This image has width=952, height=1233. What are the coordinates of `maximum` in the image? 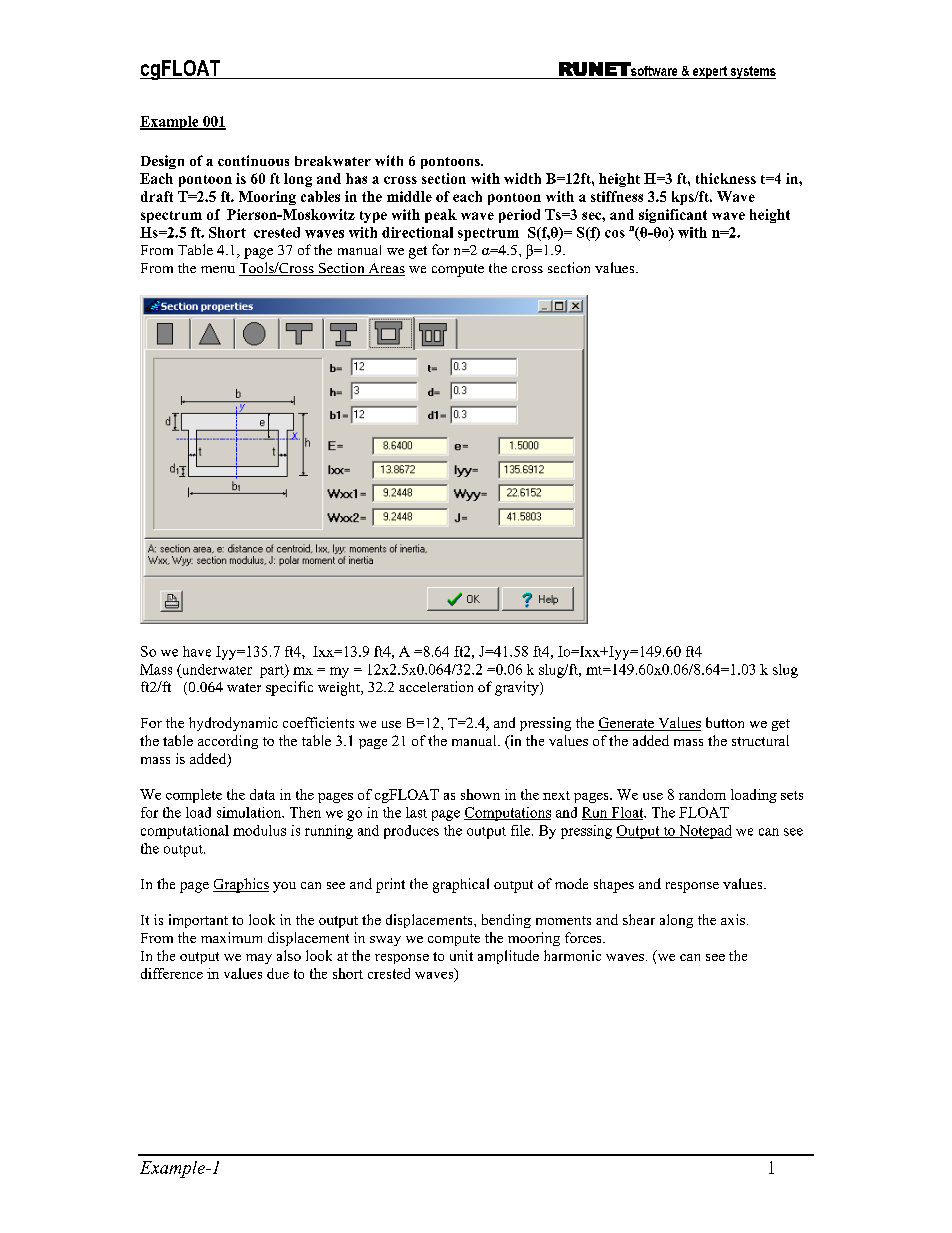 It's located at (231, 937).
